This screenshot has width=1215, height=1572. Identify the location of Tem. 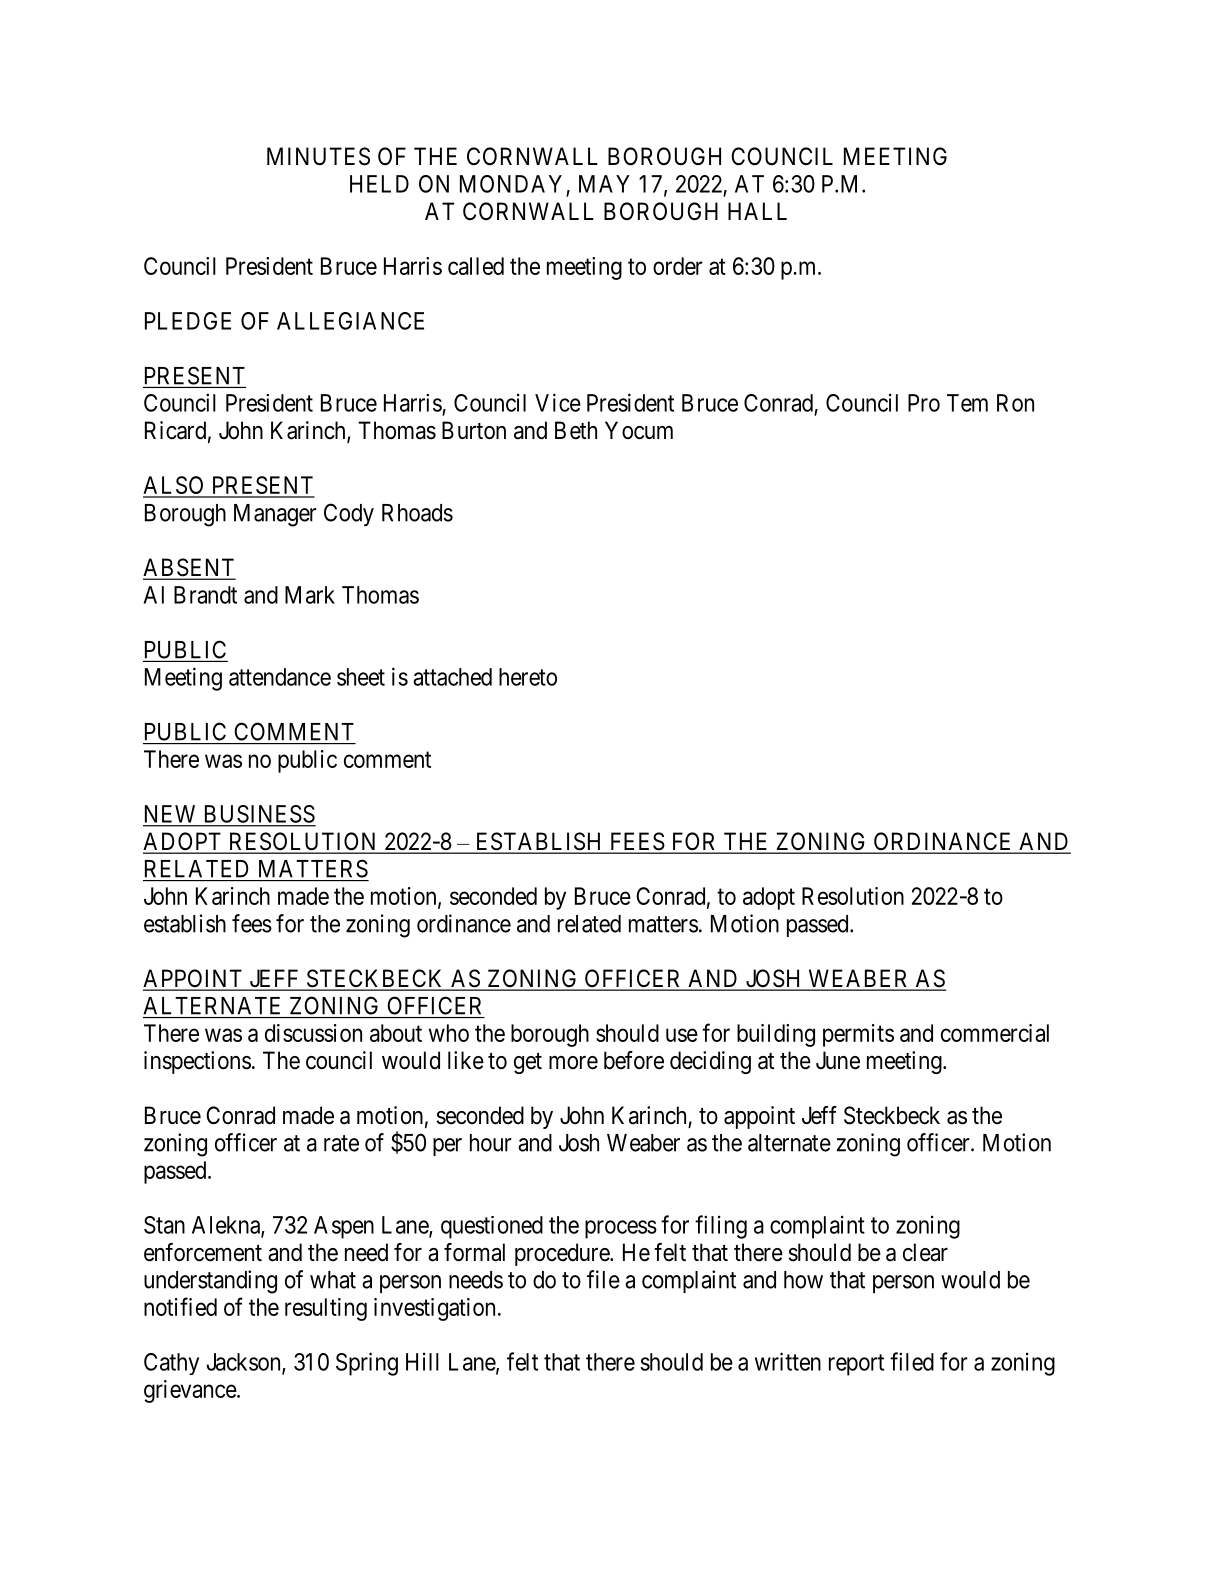
(967, 403).
